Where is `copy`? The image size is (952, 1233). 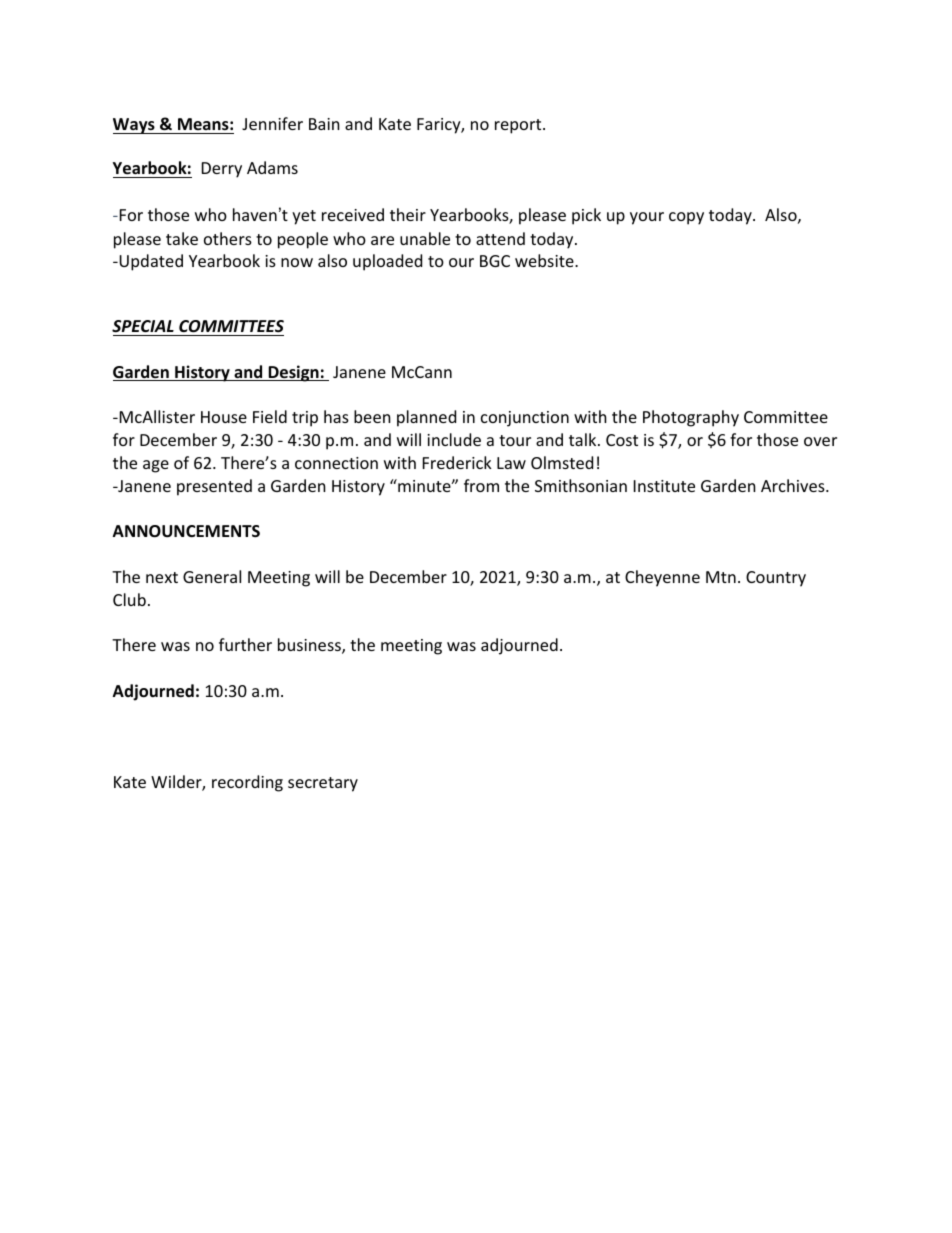 copy is located at coordinates (686, 218).
